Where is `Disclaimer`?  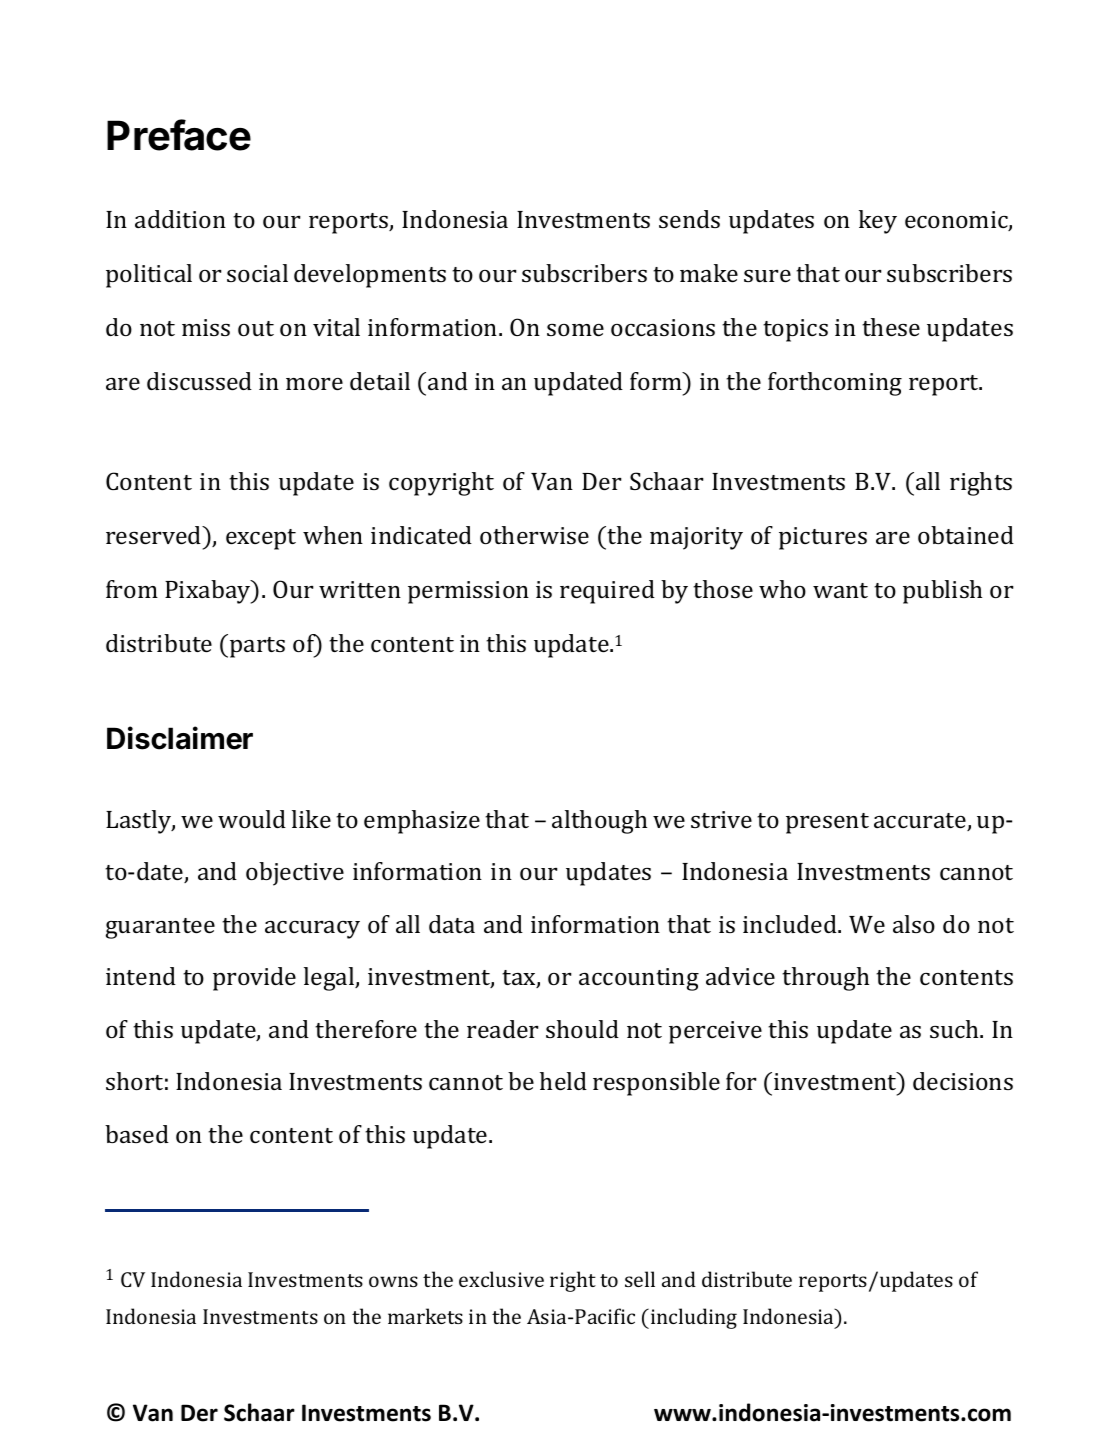
Disclaimer is located at coordinates (180, 738).
